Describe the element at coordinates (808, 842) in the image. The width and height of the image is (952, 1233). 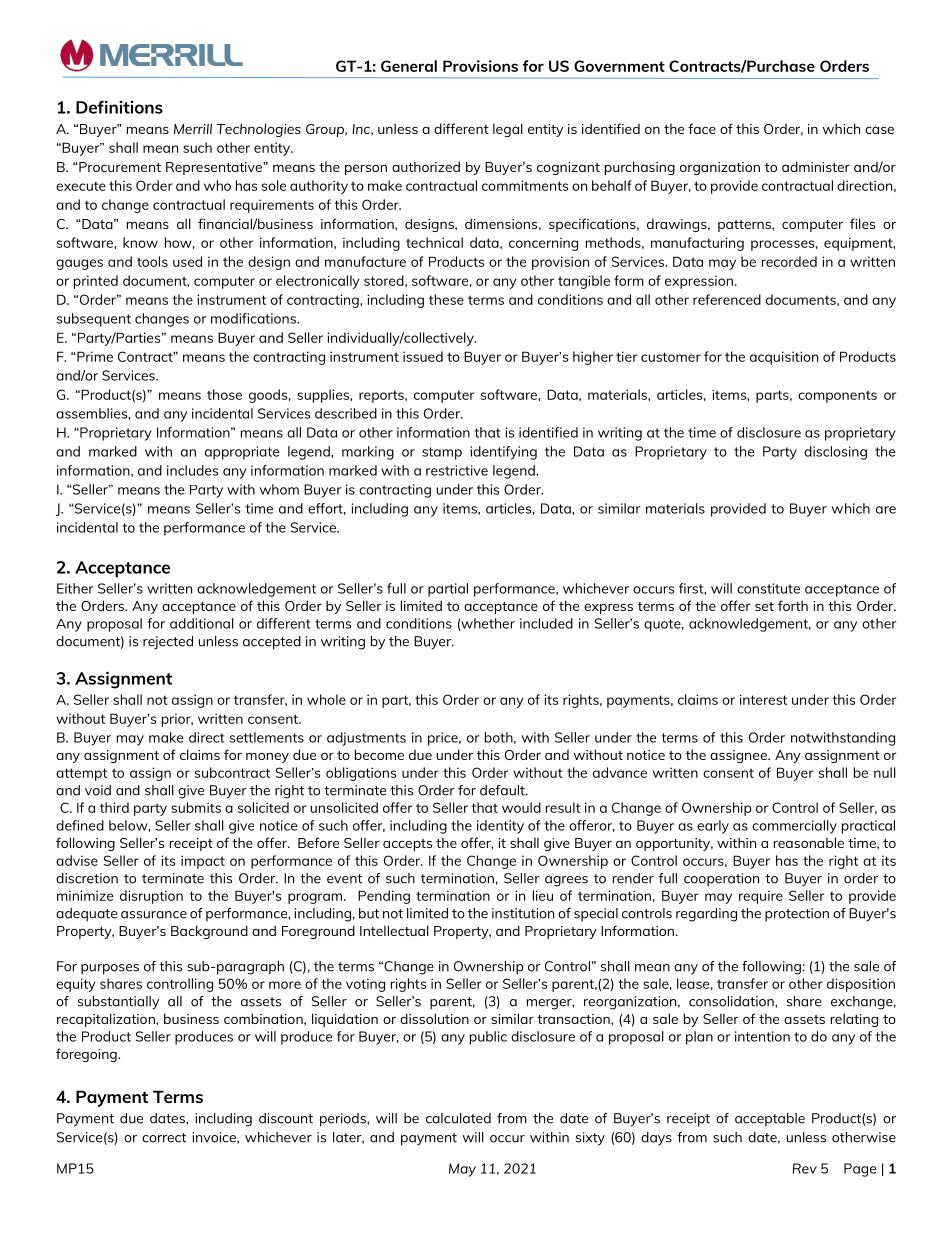
I see `reasonable` at that location.
